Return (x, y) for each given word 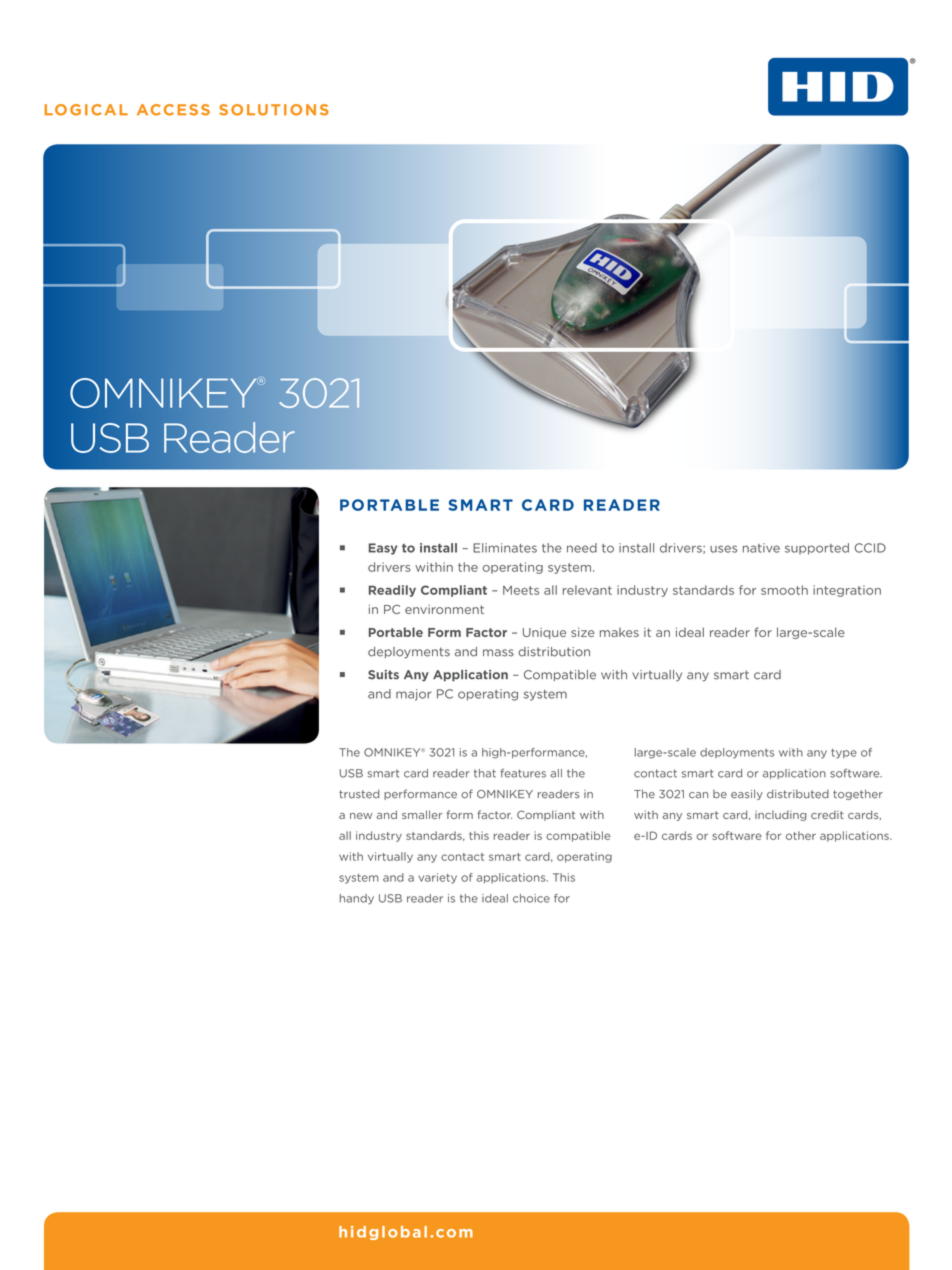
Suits (383, 675)
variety (437, 878)
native (761, 548)
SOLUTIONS (274, 110)
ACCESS (173, 110)
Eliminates (505, 548)
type (844, 753)
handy (357, 899)
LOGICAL (86, 110)
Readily (392, 591)
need (582, 548)
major (414, 695)
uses (723, 549)
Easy (383, 549)
